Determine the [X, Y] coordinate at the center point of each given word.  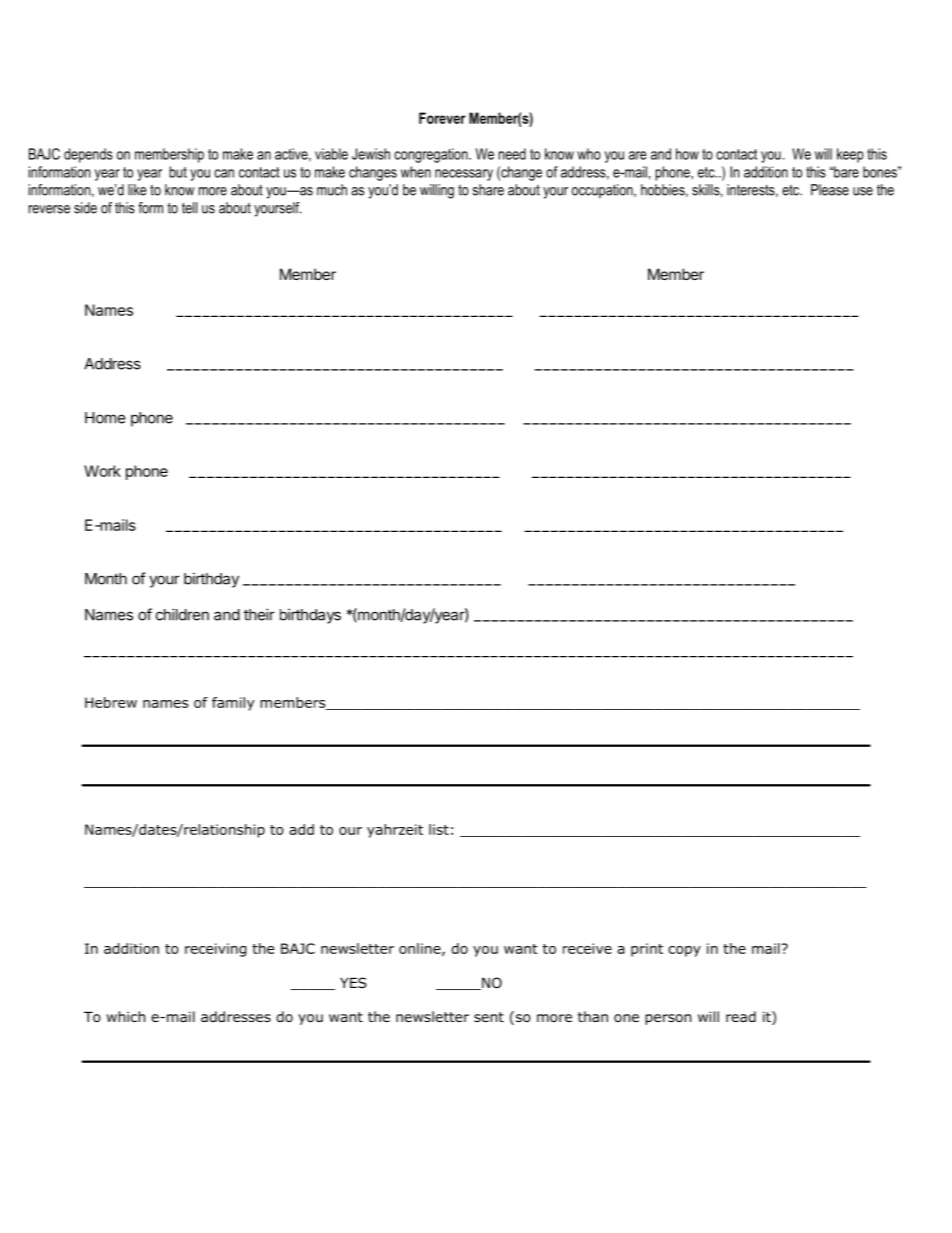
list [439, 829]
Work [102, 471]
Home [105, 418]
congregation [432, 155]
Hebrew [111, 702]
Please [830, 190]
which [125, 1016]
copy [684, 951]
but [178, 172]
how [687, 154]
